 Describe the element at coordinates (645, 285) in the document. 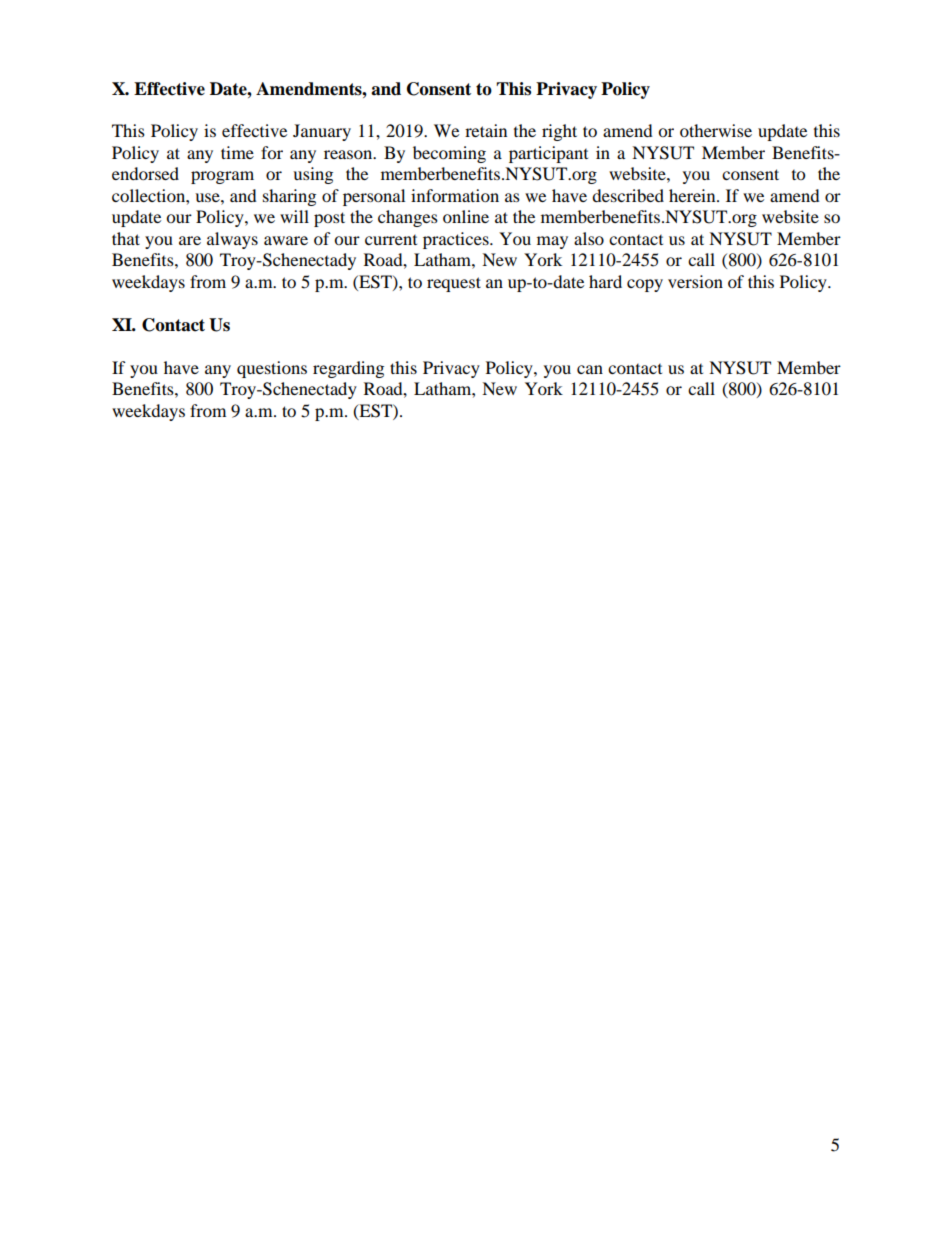

I see `copy` at that location.
